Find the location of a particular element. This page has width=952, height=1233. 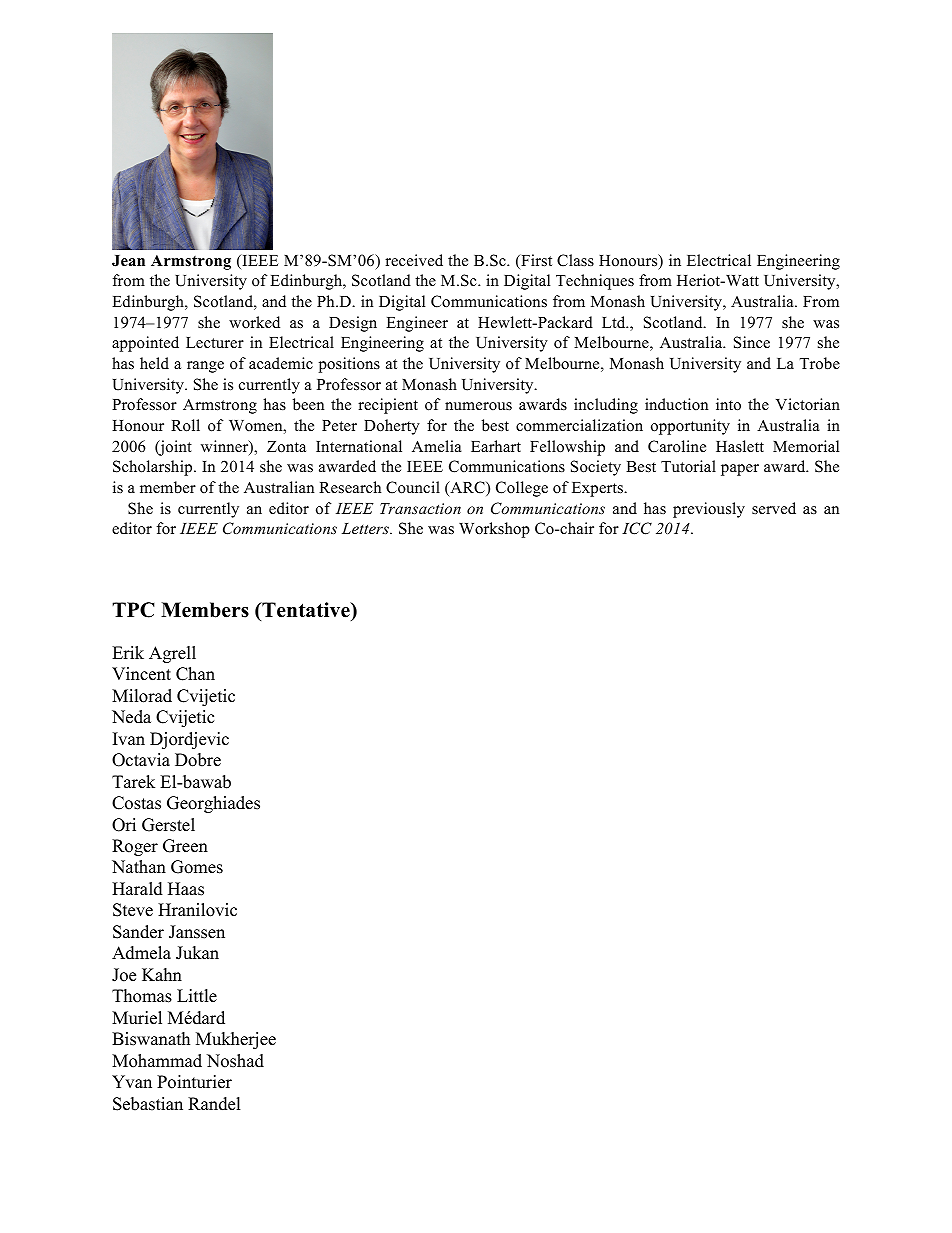

Green is located at coordinates (185, 846).
